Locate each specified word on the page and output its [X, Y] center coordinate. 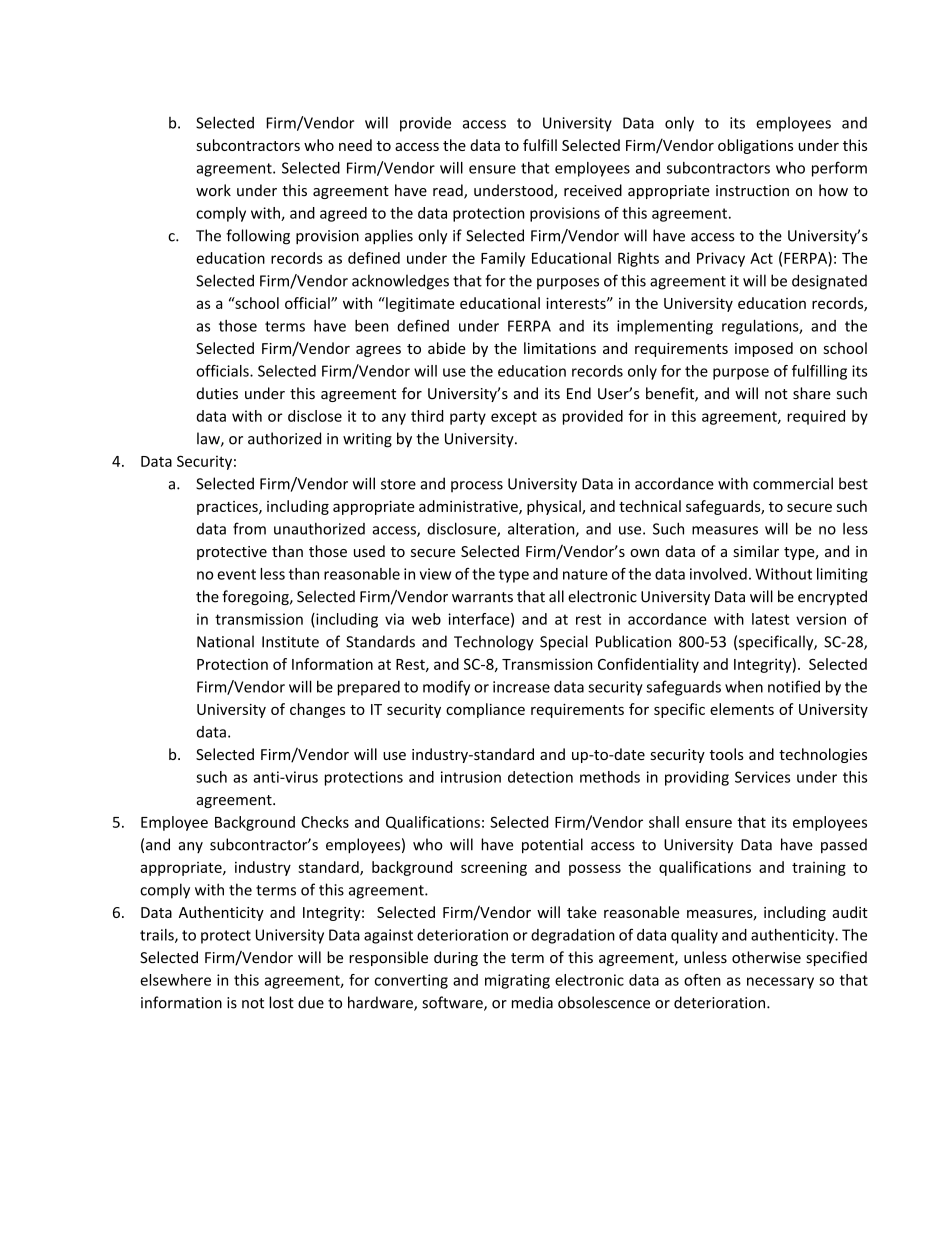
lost [281, 1002]
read [449, 191]
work [213, 190]
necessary [780, 983]
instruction [752, 191]
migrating [517, 981]
